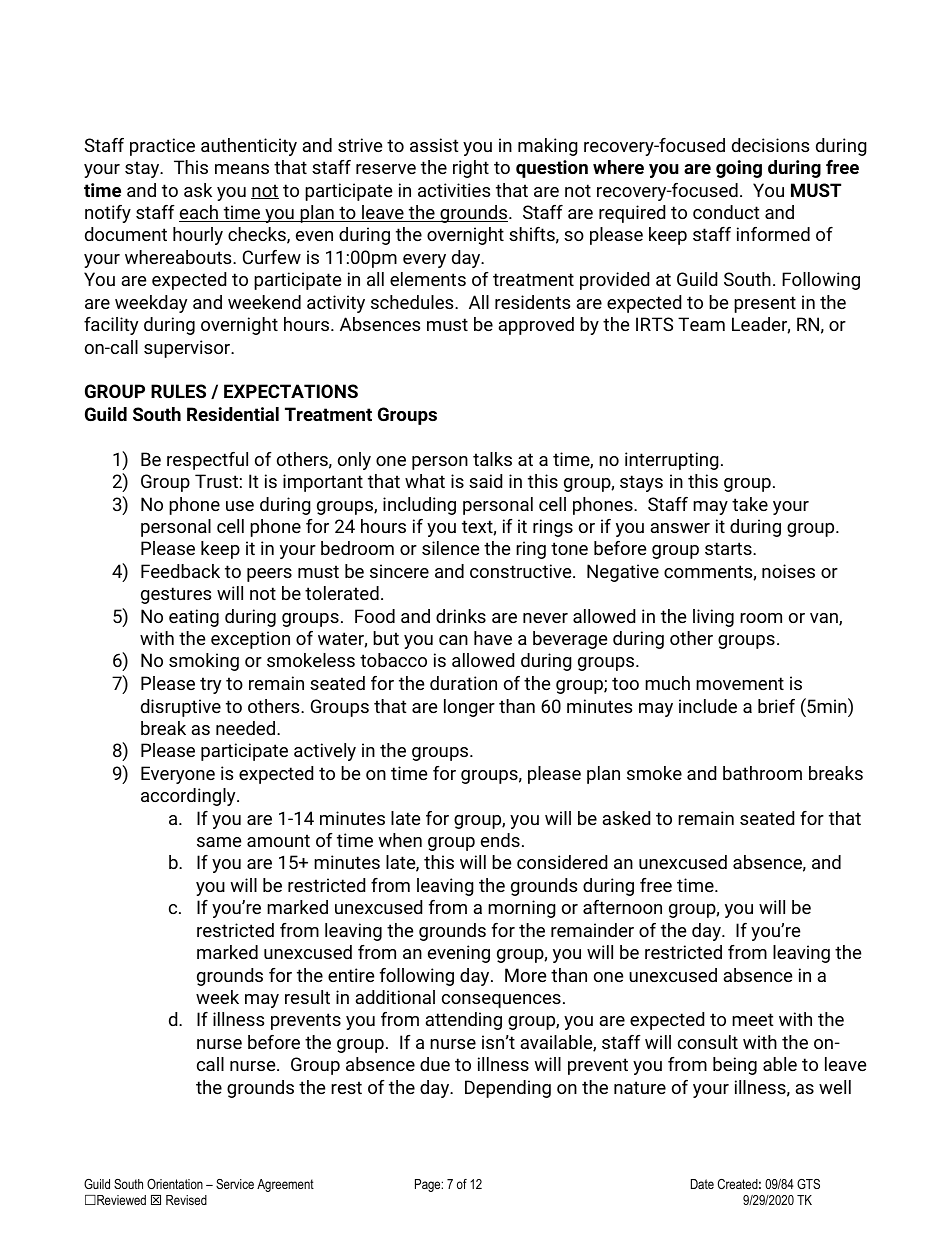  What do you see at coordinates (508, 1089) in the image?
I see `Depending` at bounding box center [508, 1089].
